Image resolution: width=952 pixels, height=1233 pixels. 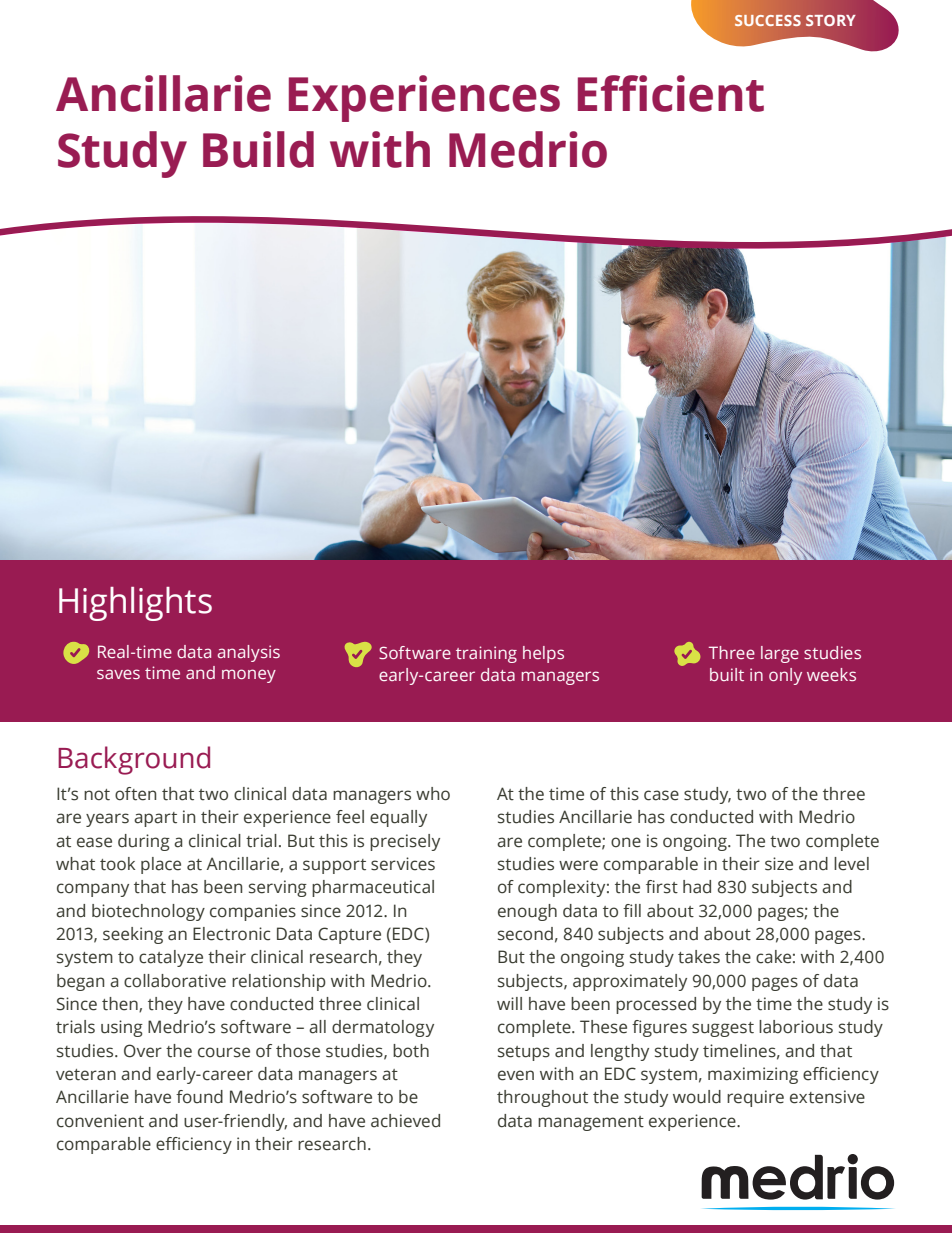 What do you see at coordinates (768, 20) in the page?
I see `SUCCESS` at bounding box center [768, 20].
